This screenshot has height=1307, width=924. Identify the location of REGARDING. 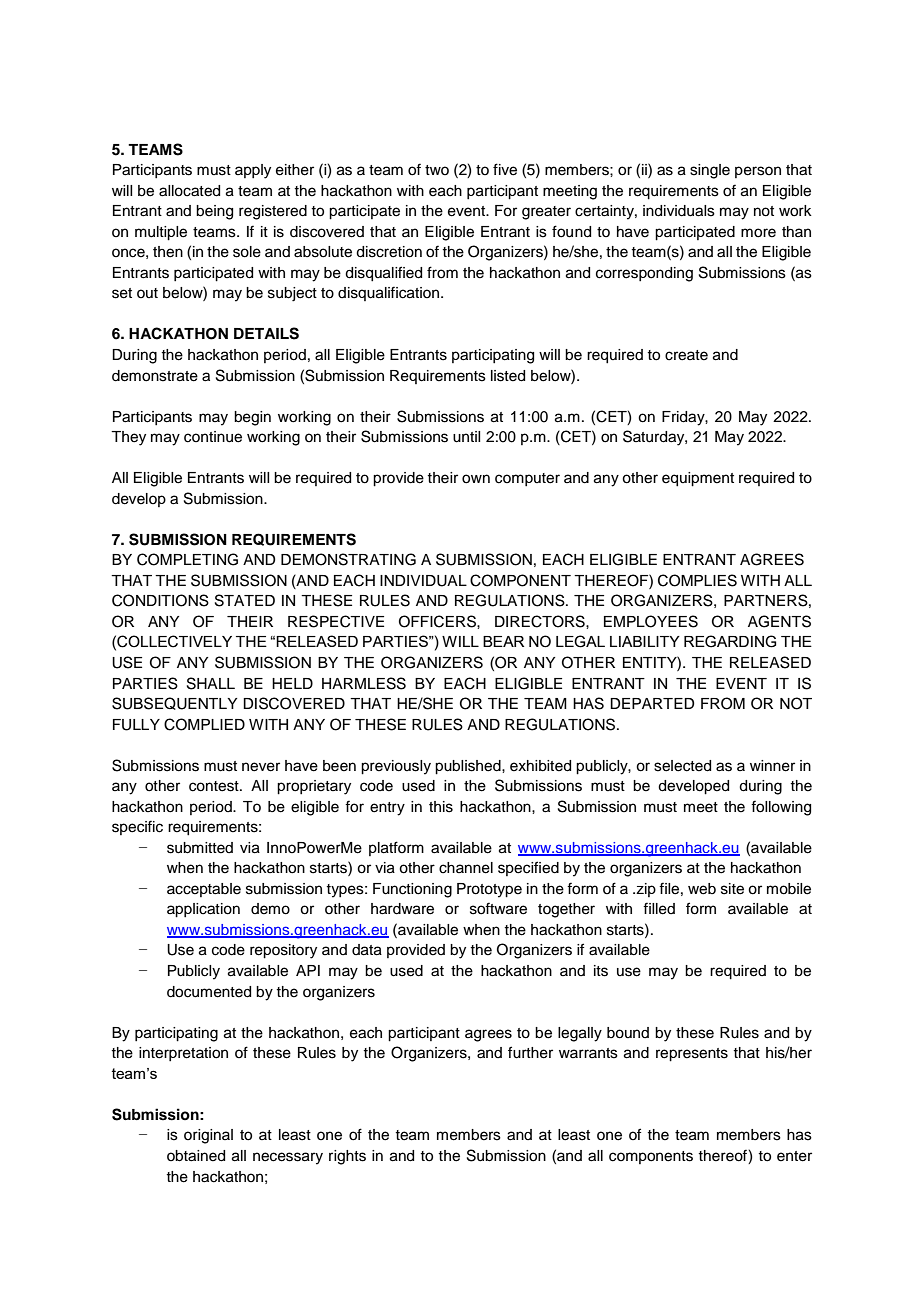
(730, 641).
